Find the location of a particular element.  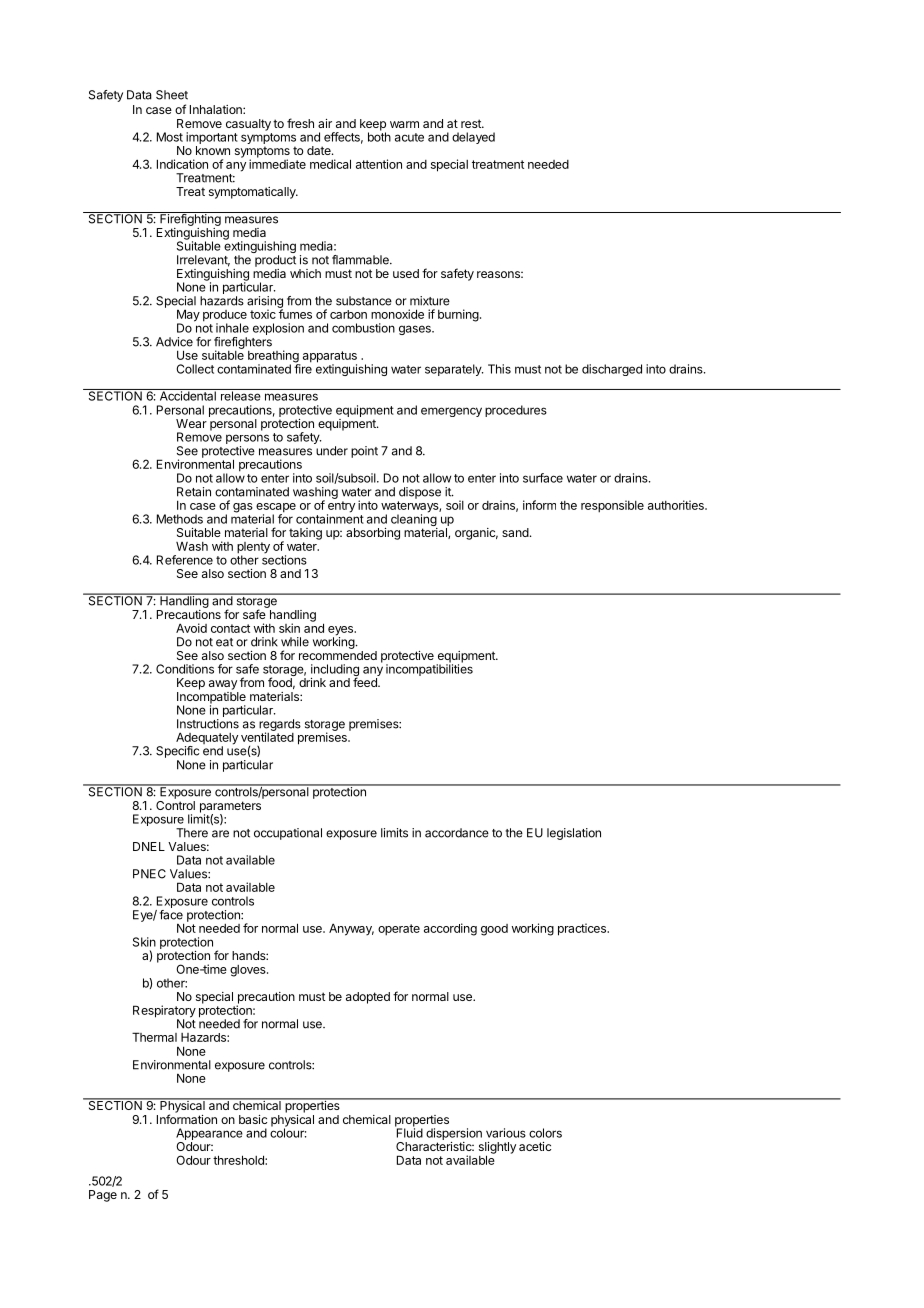

Fluid is located at coordinates (409, 1132).
